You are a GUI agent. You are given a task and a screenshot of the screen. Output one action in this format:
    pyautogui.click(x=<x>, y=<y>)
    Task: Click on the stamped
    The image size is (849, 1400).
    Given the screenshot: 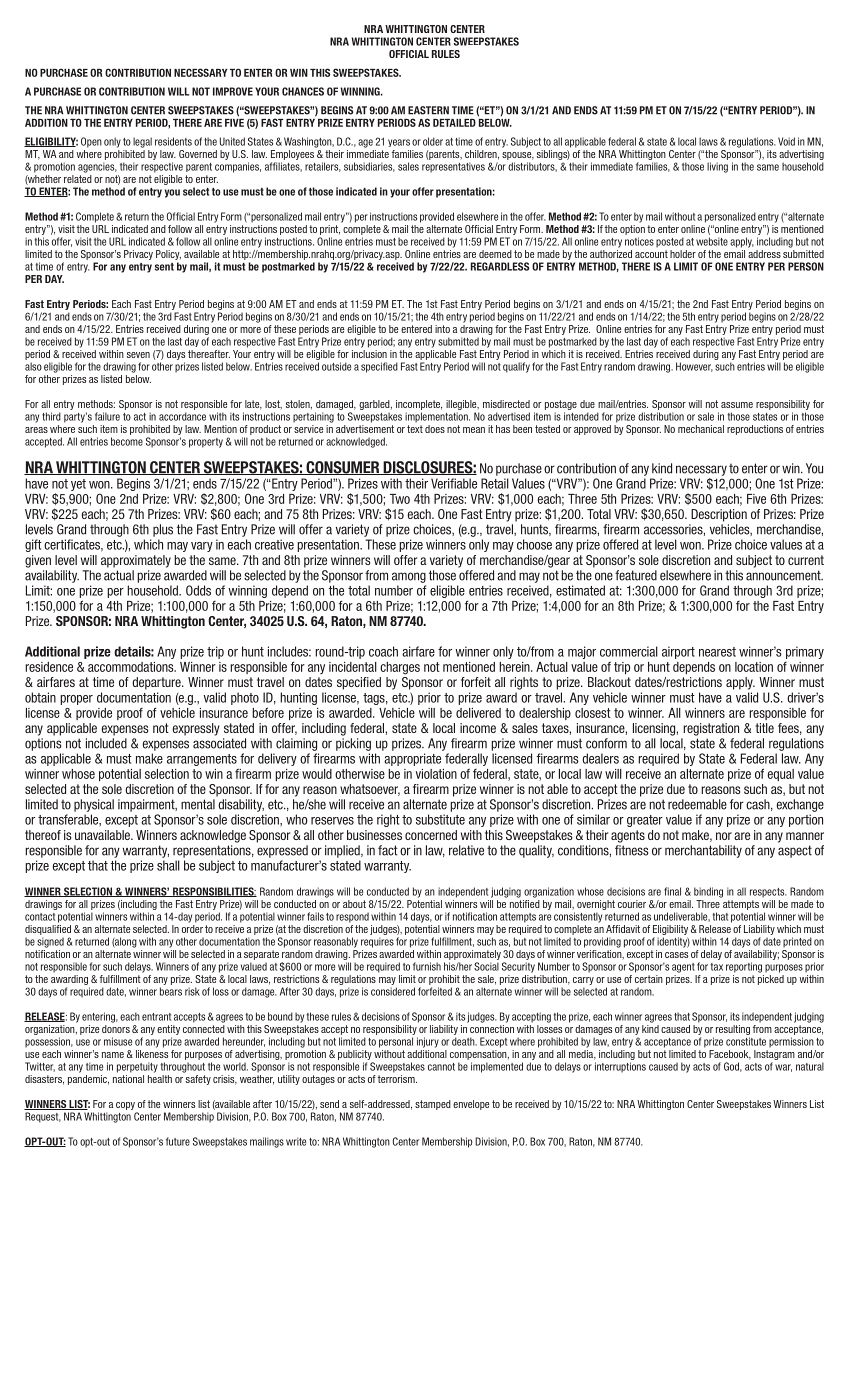 What is the action you would take?
    pyautogui.click(x=433, y=1105)
